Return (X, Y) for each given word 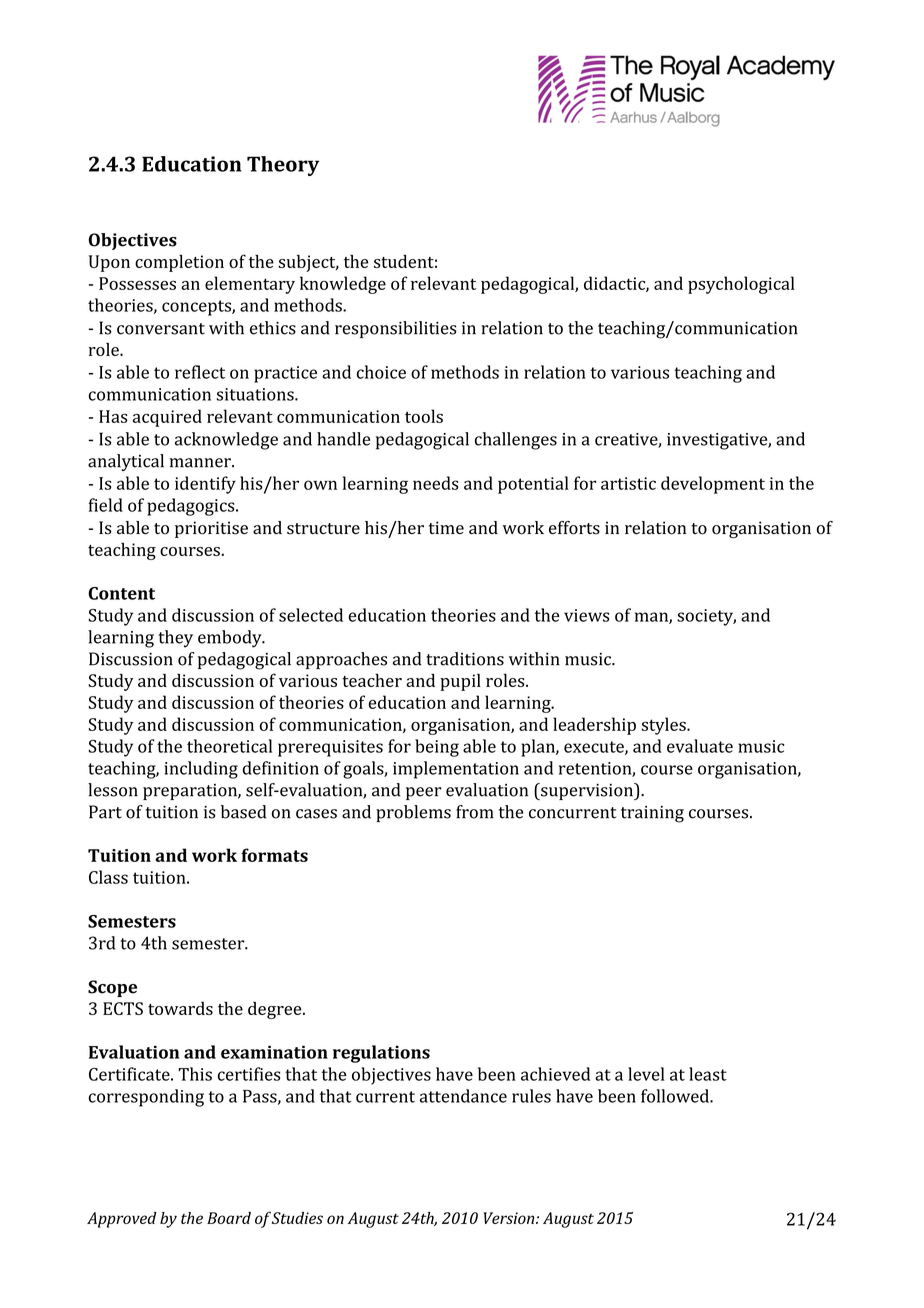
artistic (628, 483)
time (446, 527)
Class (108, 877)
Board (229, 1218)
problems (413, 813)
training (652, 814)
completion (179, 263)
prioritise (211, 529)
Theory (283, 166)
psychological (741, 285)
